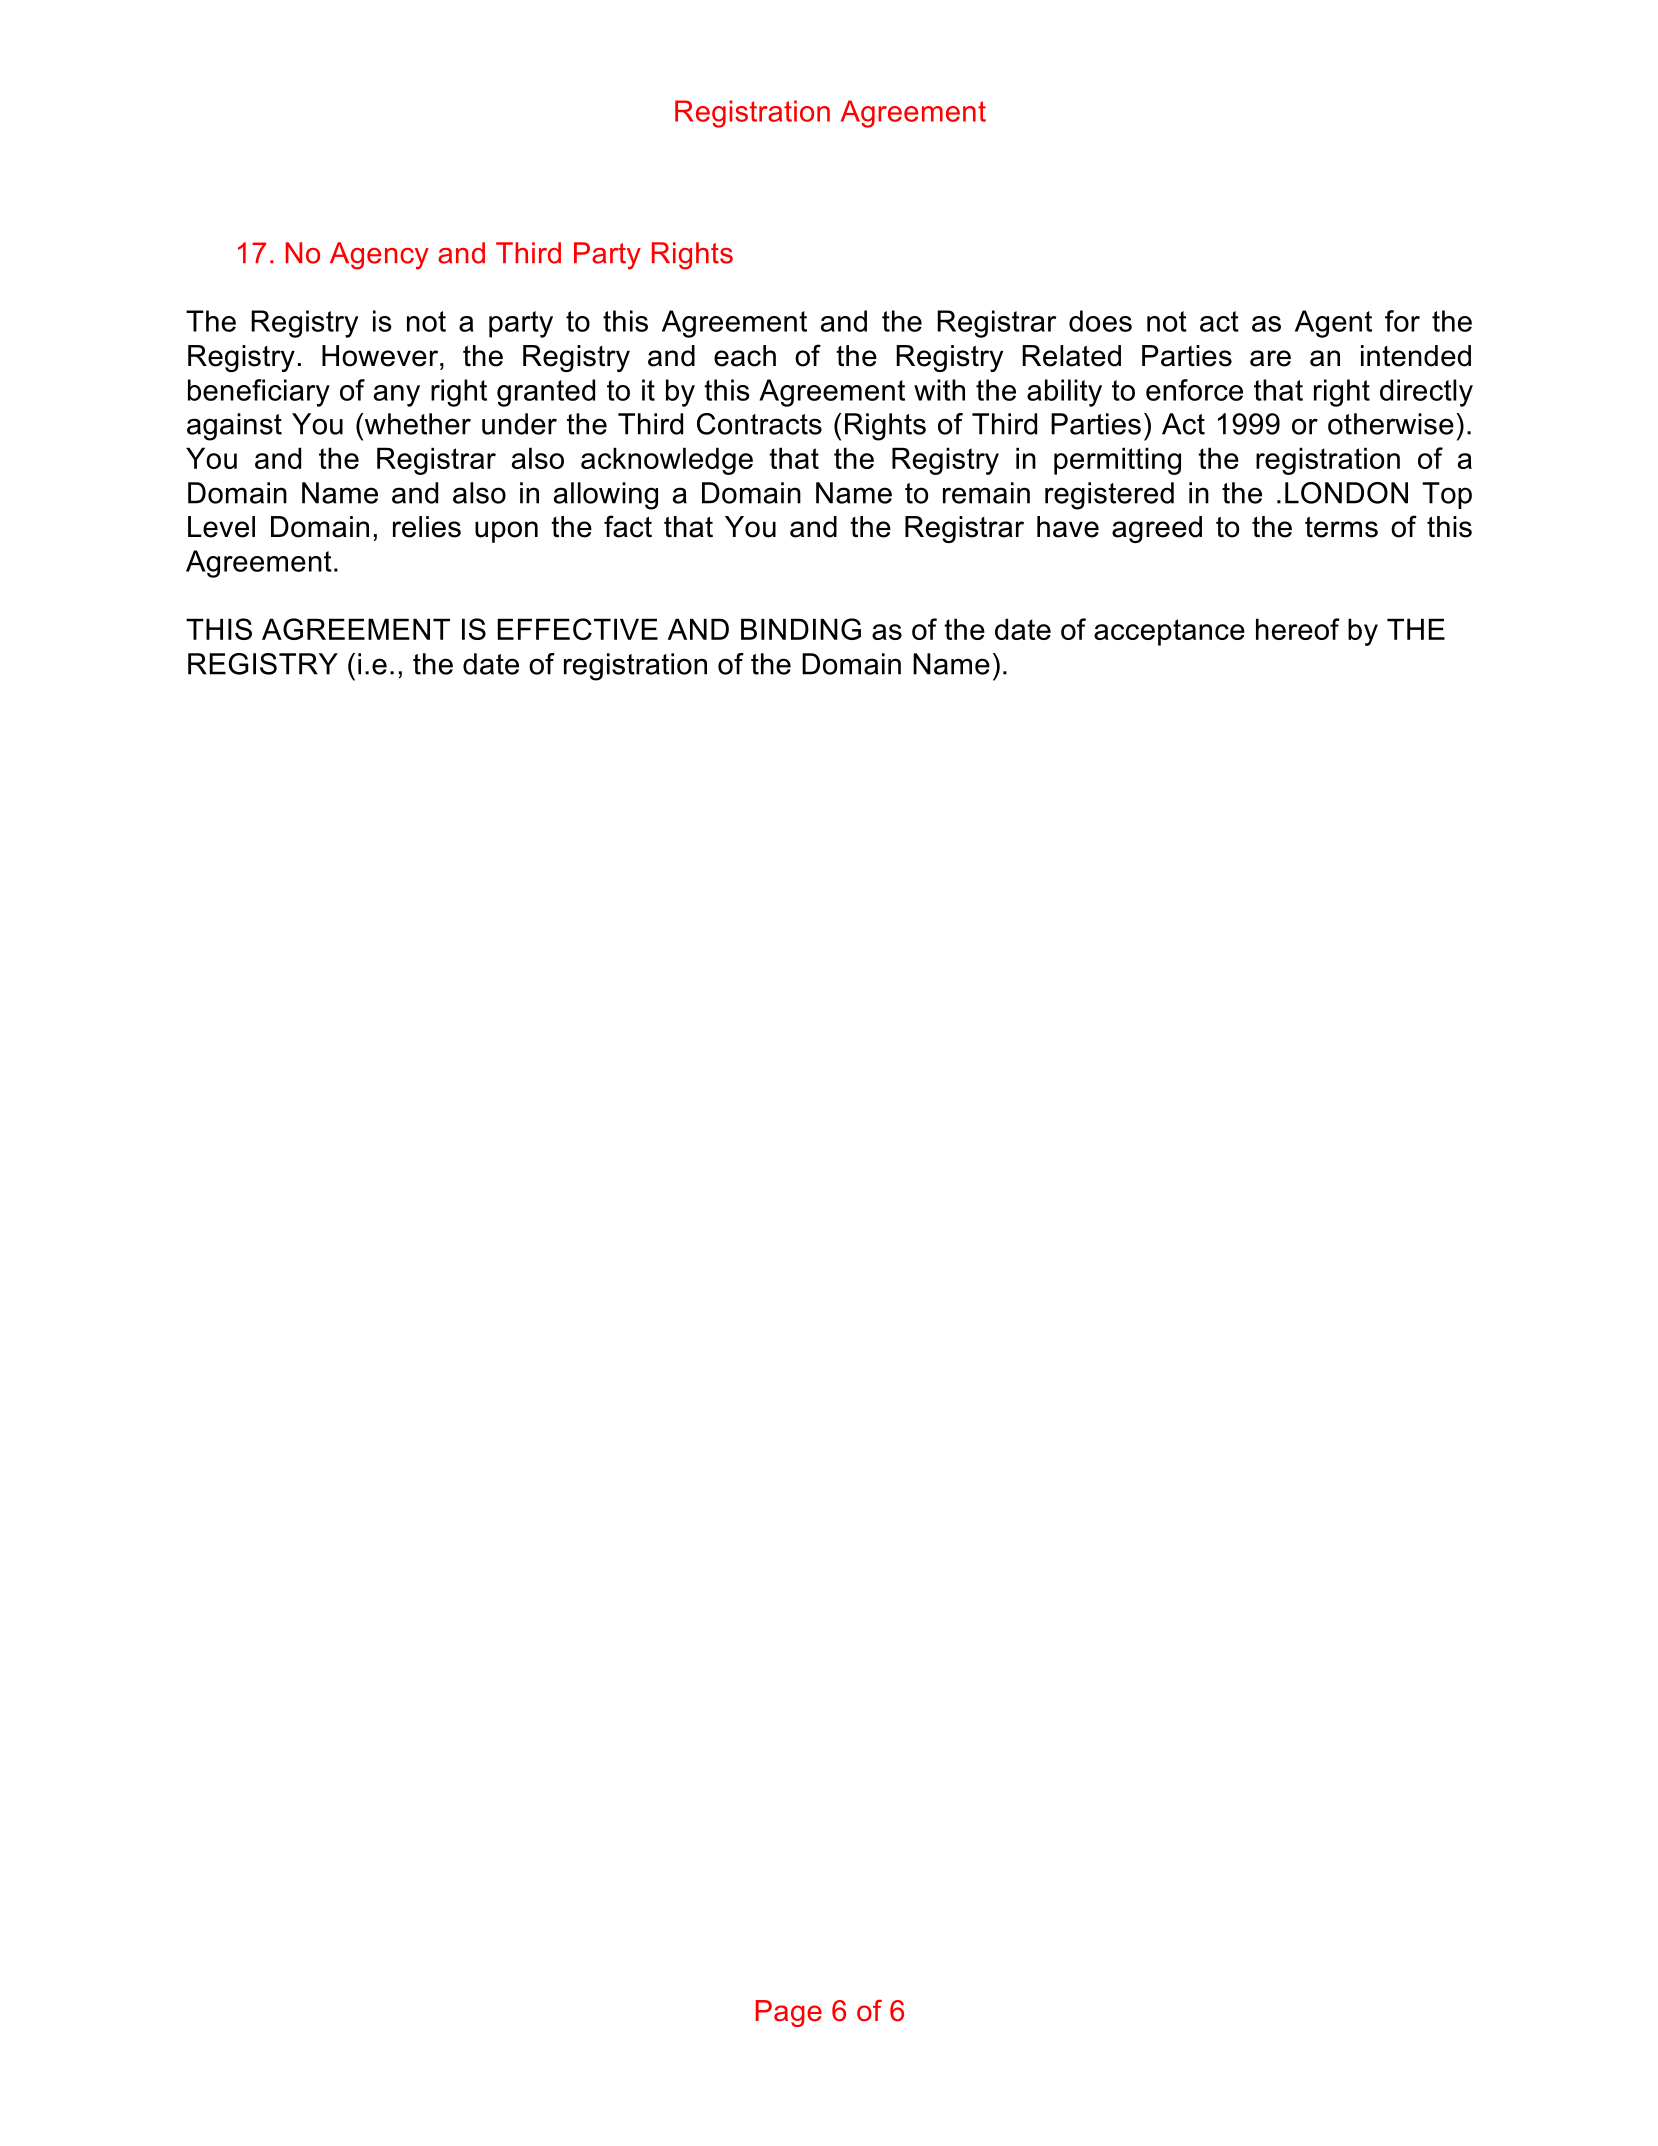 The image size is (1658, 2146). I want to click on agreed, so click(1157, 529).
